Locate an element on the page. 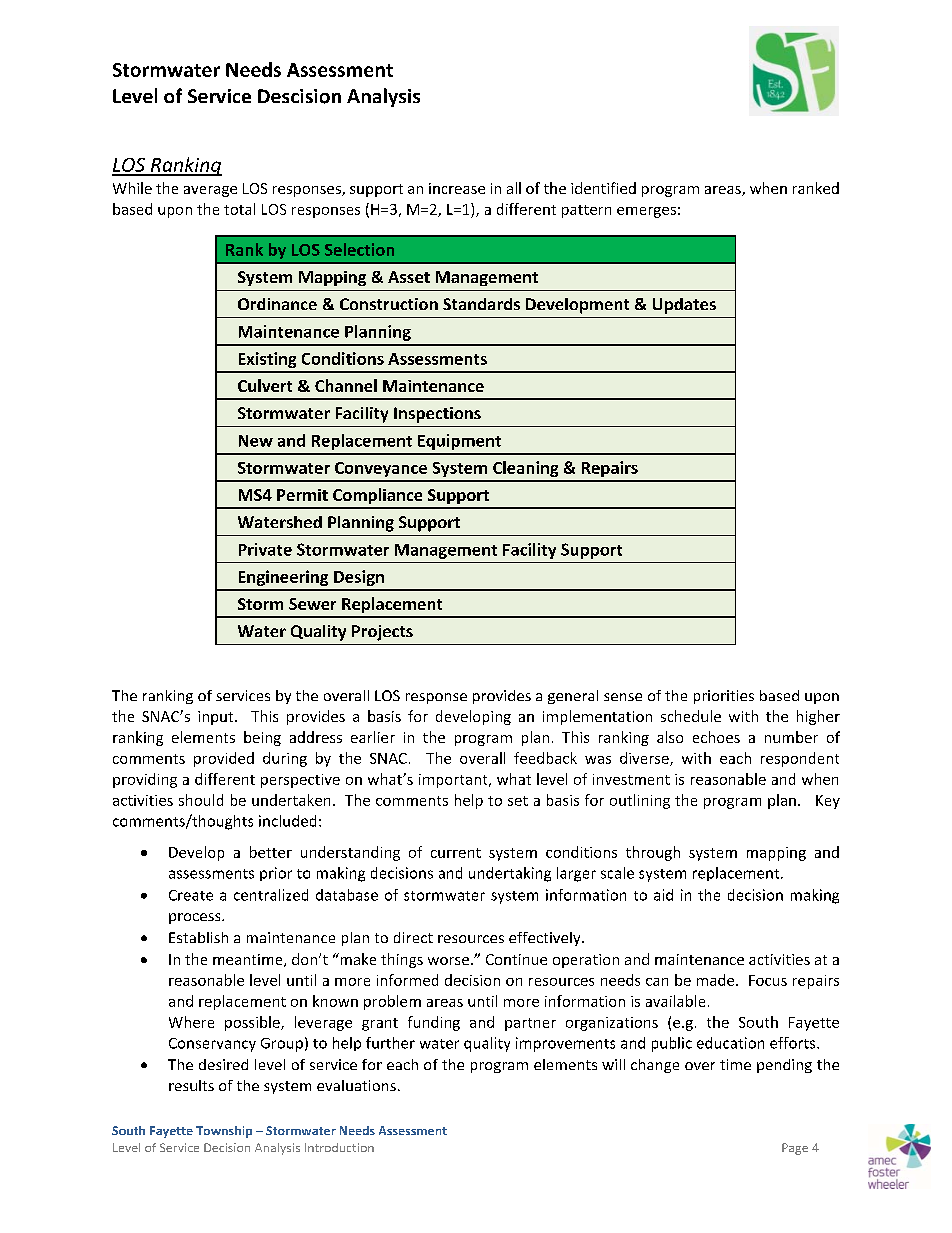 The height and width of the image is (1233, 952). Engineering is located at coordinates (283, 578).
